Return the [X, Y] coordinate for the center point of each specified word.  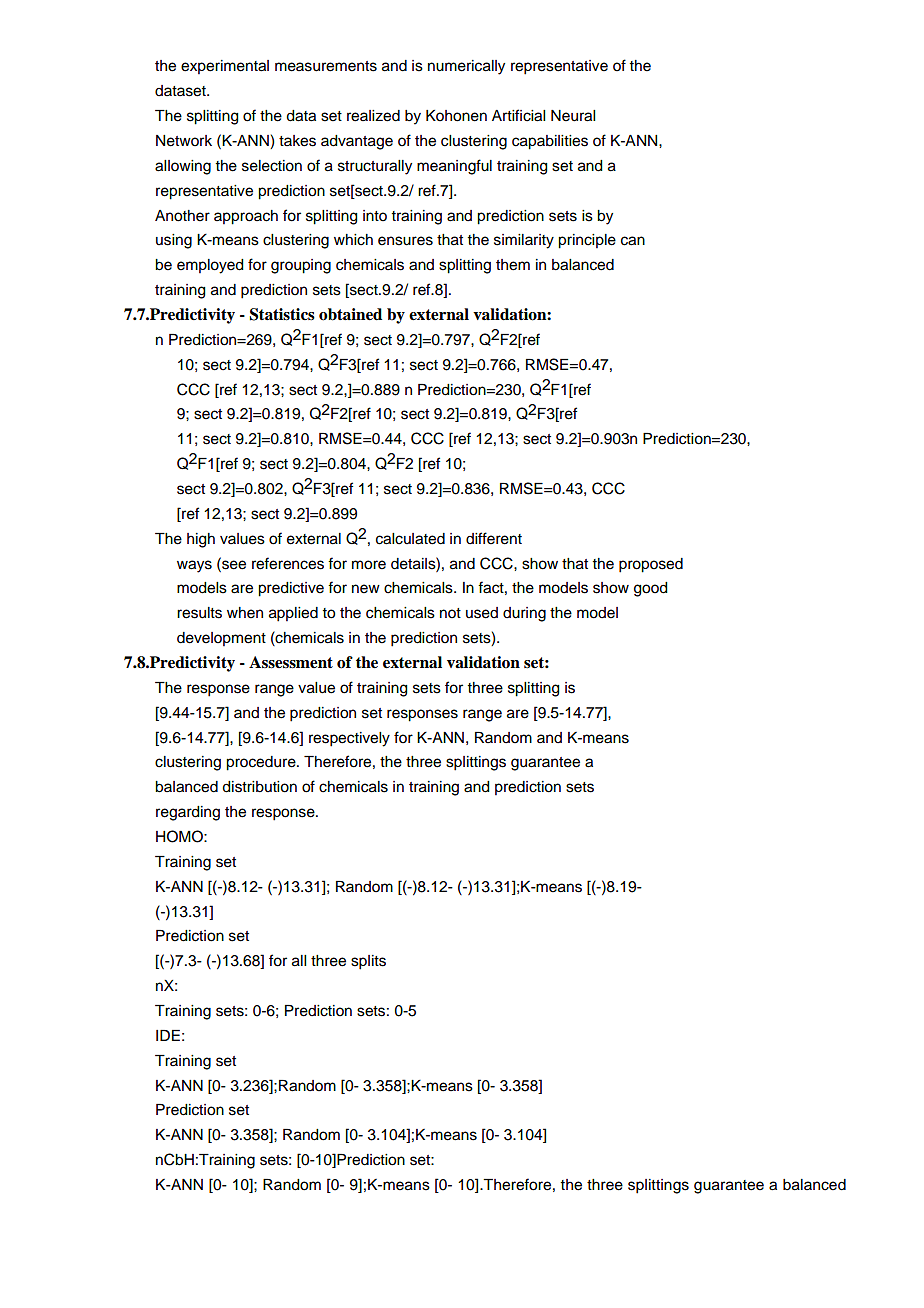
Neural [573, 116]
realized [373, 116]
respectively [349, 739]
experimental [225, 67]
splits [368, 962]
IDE [168, 1035]
